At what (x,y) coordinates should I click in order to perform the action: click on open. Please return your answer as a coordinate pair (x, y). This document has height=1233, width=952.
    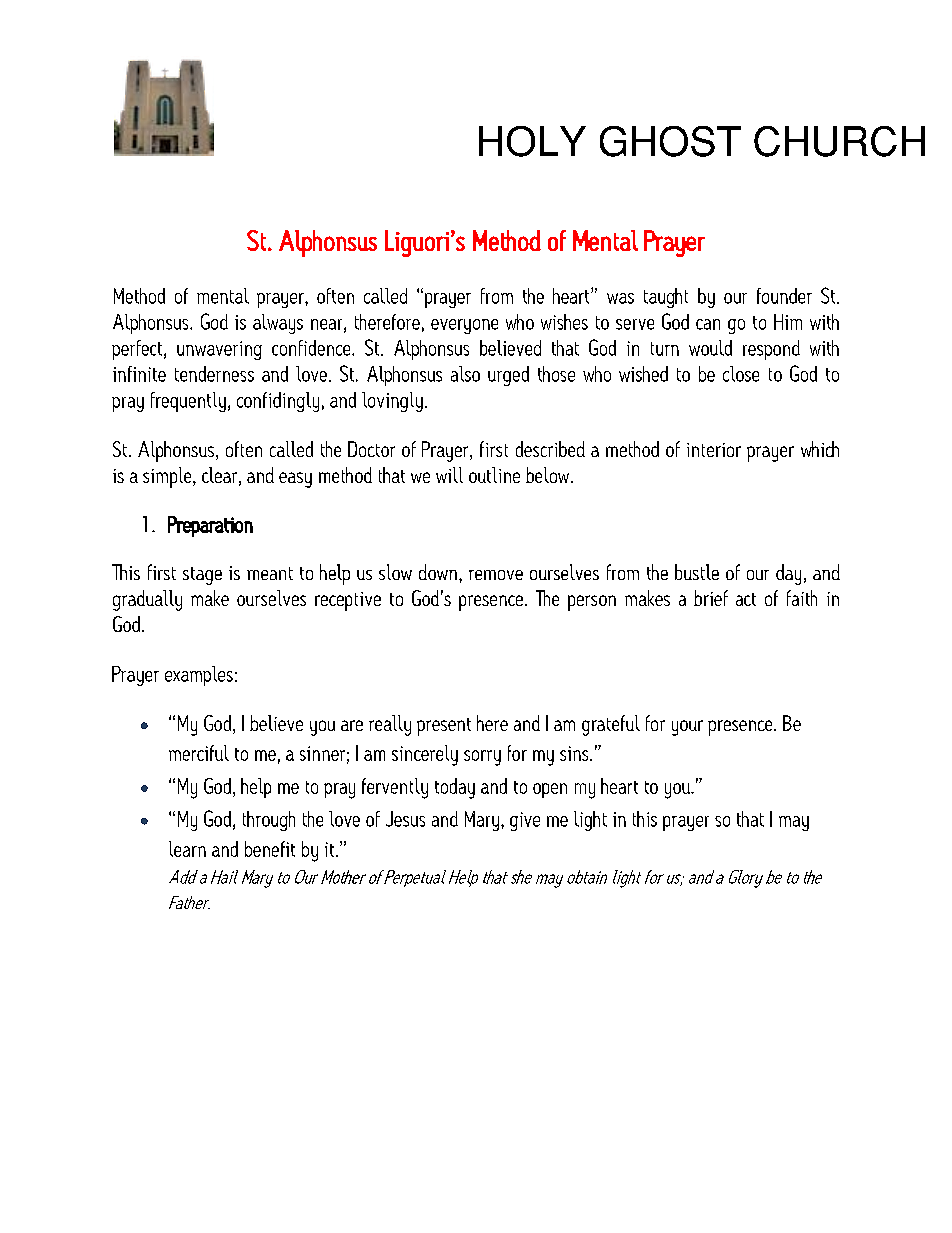
    Looking at the image, I should click on (550, 790).
